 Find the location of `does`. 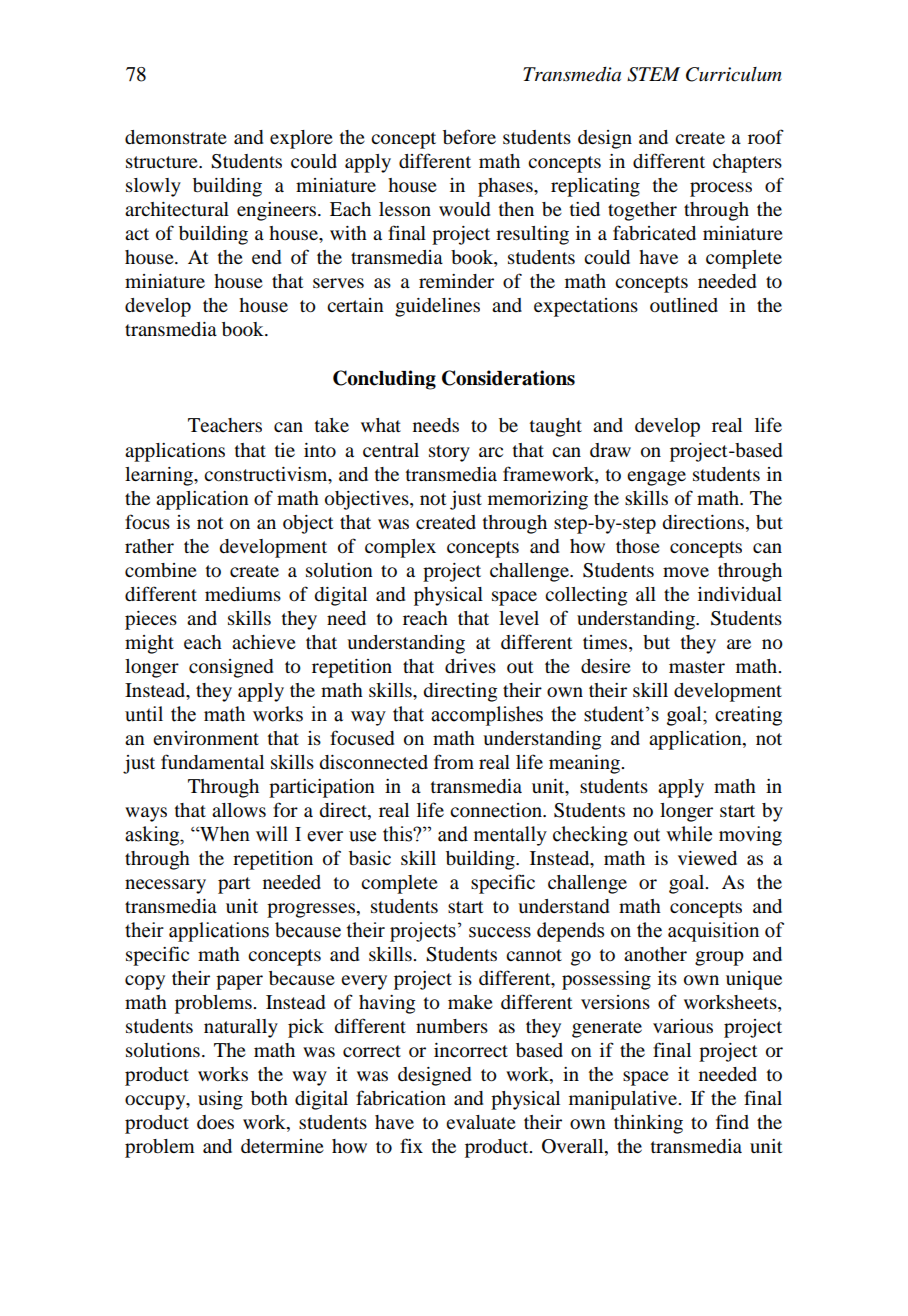

does is located at coordinates (215, 1122).
